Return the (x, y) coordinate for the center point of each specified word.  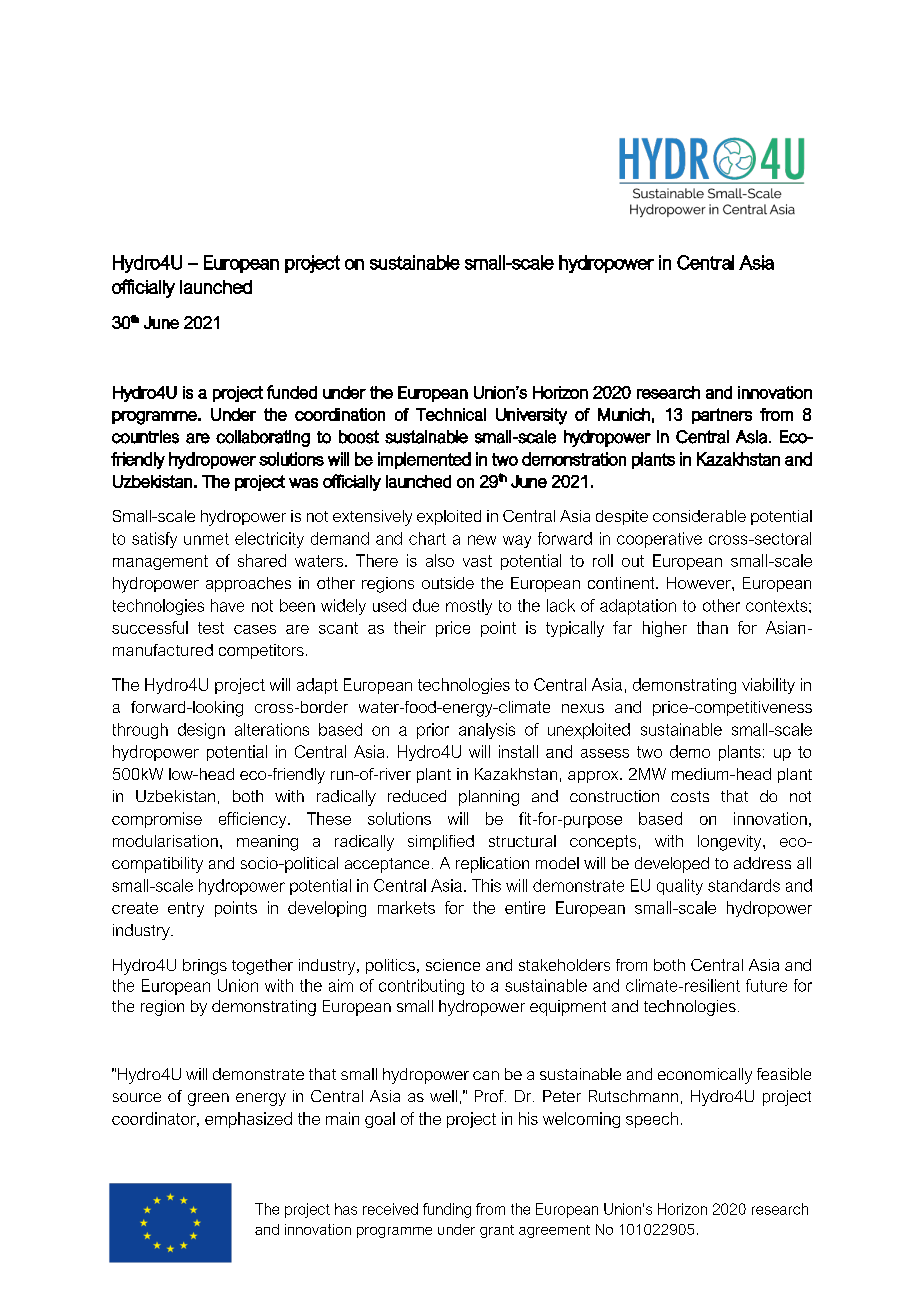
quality (680, 887)
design (201, 731)
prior (433, 731)
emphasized (248, 1120)
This (486, 885)
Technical (451, 414)
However (700, 583)
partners (722, 416)
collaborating (263, 438)
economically (705, 1076)
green (208, 1099)
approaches (248, 584)
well (443, 1096)
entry (186, 909)
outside (448, 583)
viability (768, 686)
